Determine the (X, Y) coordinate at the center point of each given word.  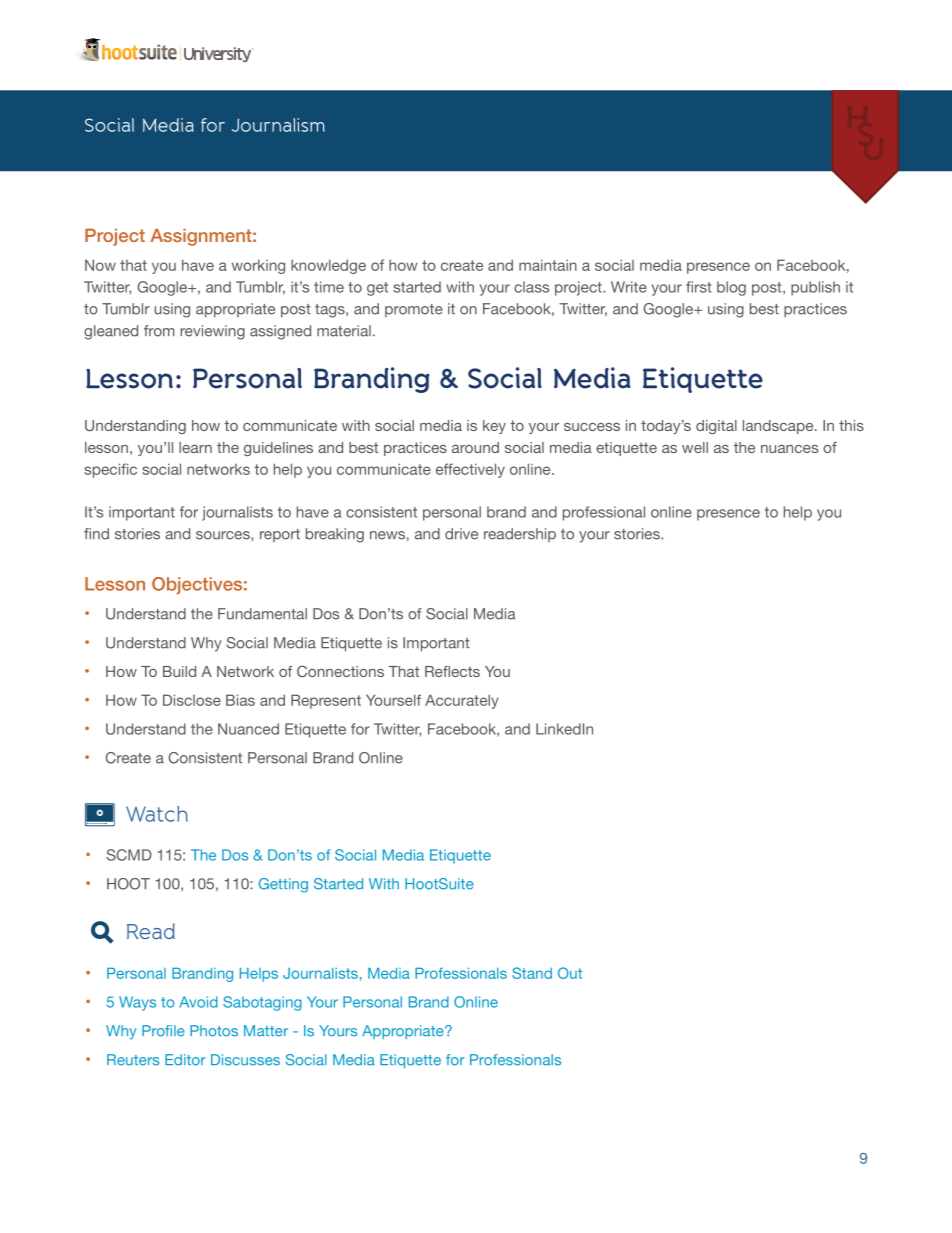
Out (570, 973)
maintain (548, 265)
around (475, 447)
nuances (789, 449)
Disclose (192, 700)
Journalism (278, 125)
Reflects (452, 671)
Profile (163, 1031)
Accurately (462, 701)
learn (195, 447)
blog (731, 288)
